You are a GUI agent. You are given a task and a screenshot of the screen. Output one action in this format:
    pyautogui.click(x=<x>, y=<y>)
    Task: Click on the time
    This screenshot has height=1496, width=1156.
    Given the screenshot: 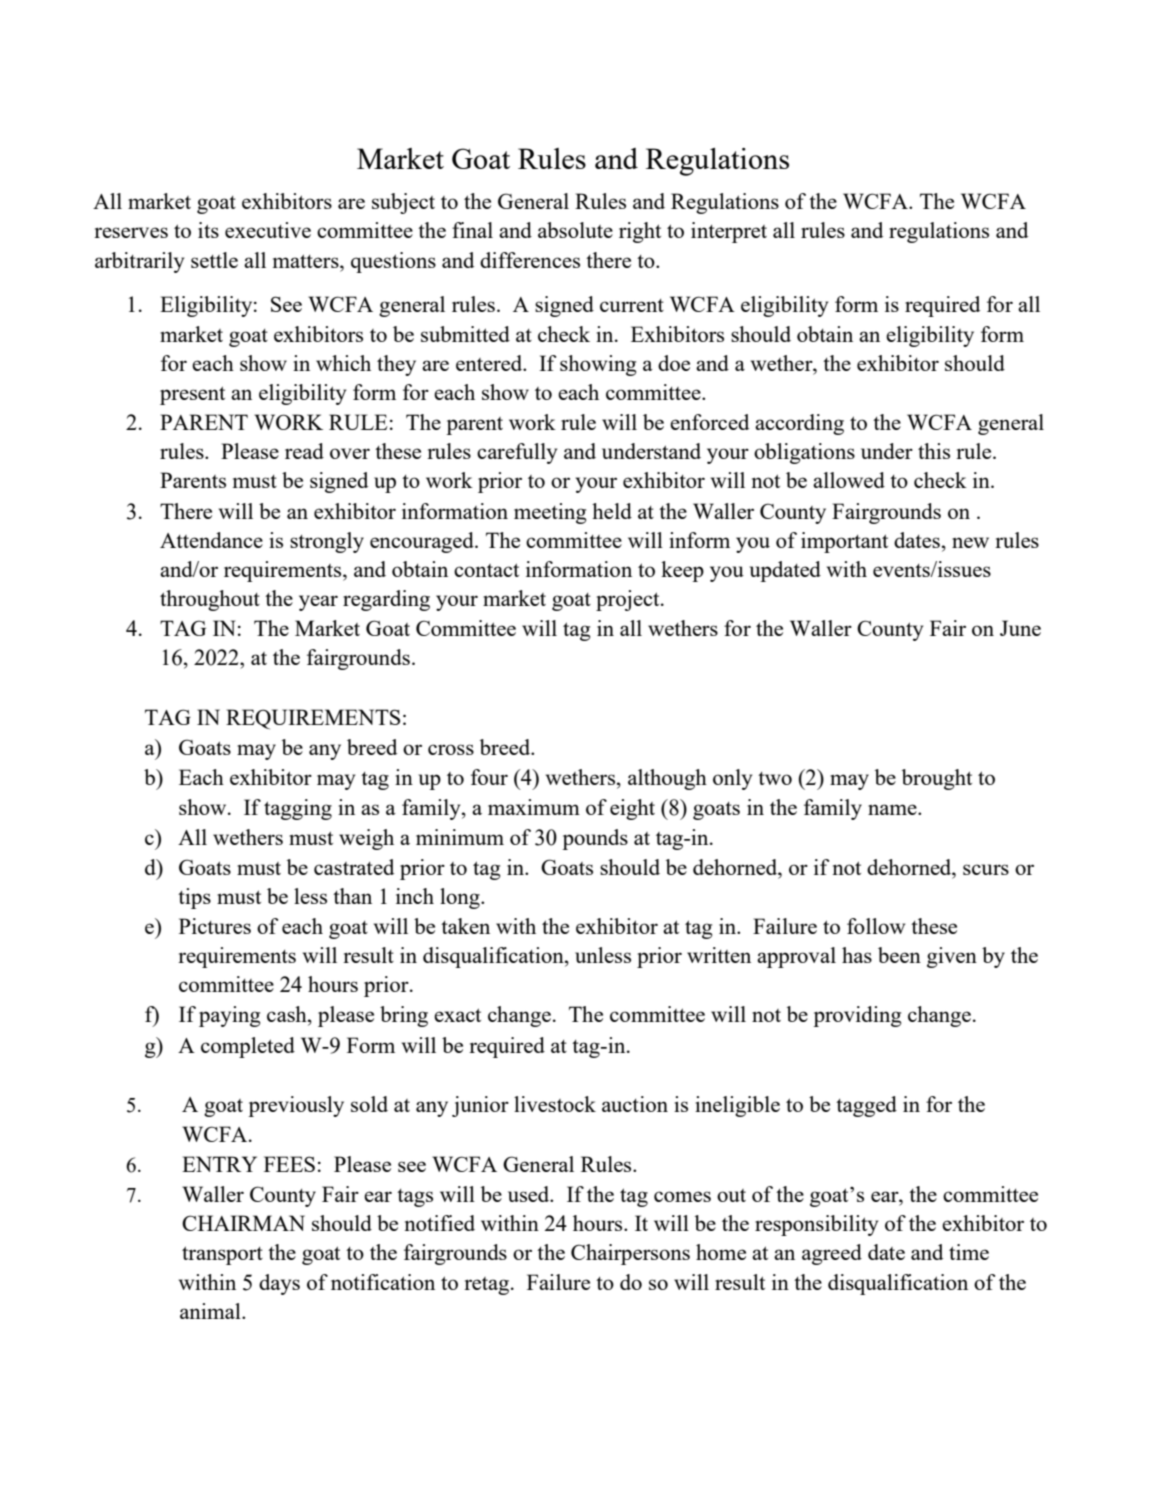 What is the action you would take?
    pyautogui.click(x=969, y=1252)
